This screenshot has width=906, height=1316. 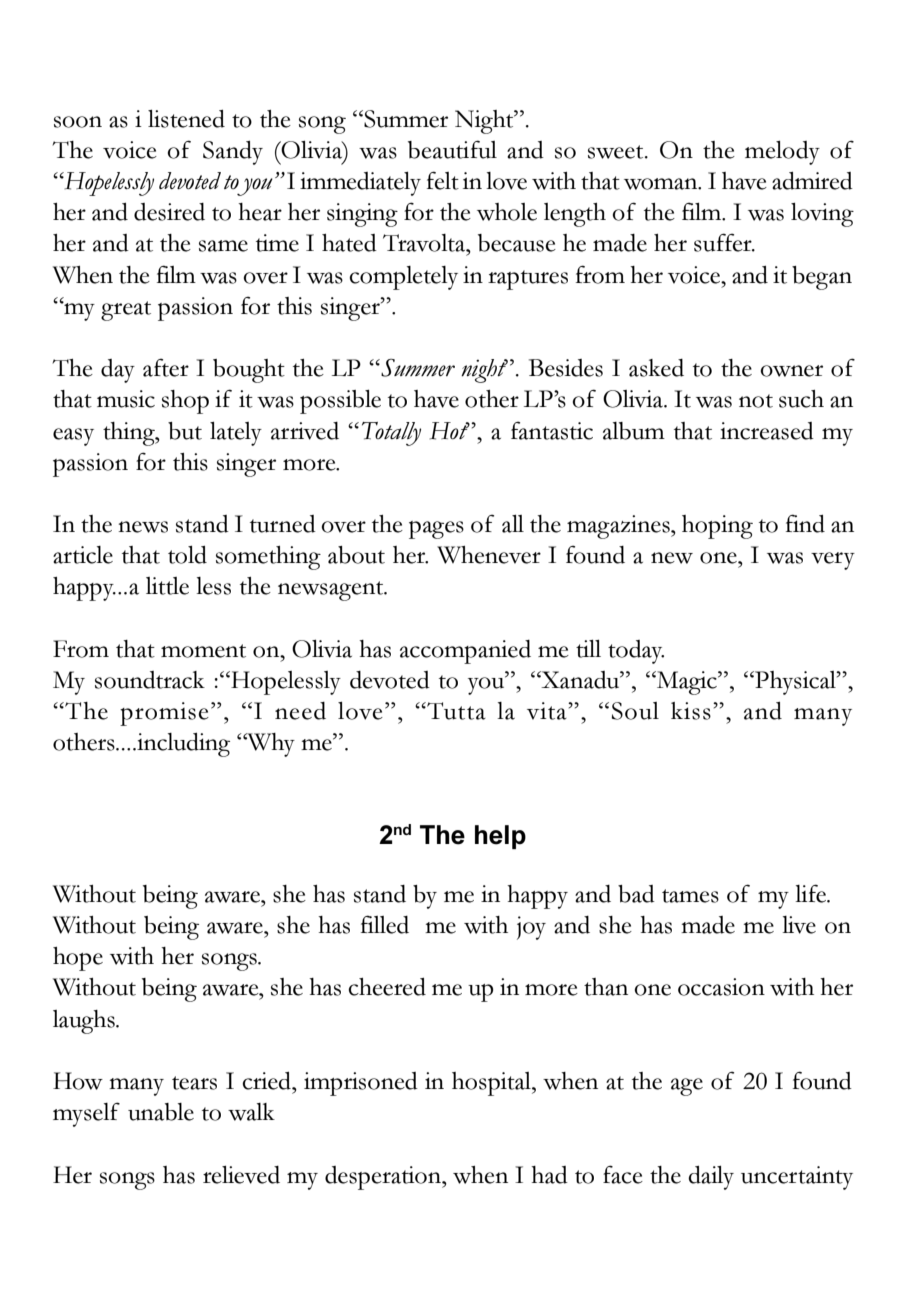 What do you see at coordinates (711, 1178) in the screenshot?
I see `daily` at bounding box center [711, 1178].
